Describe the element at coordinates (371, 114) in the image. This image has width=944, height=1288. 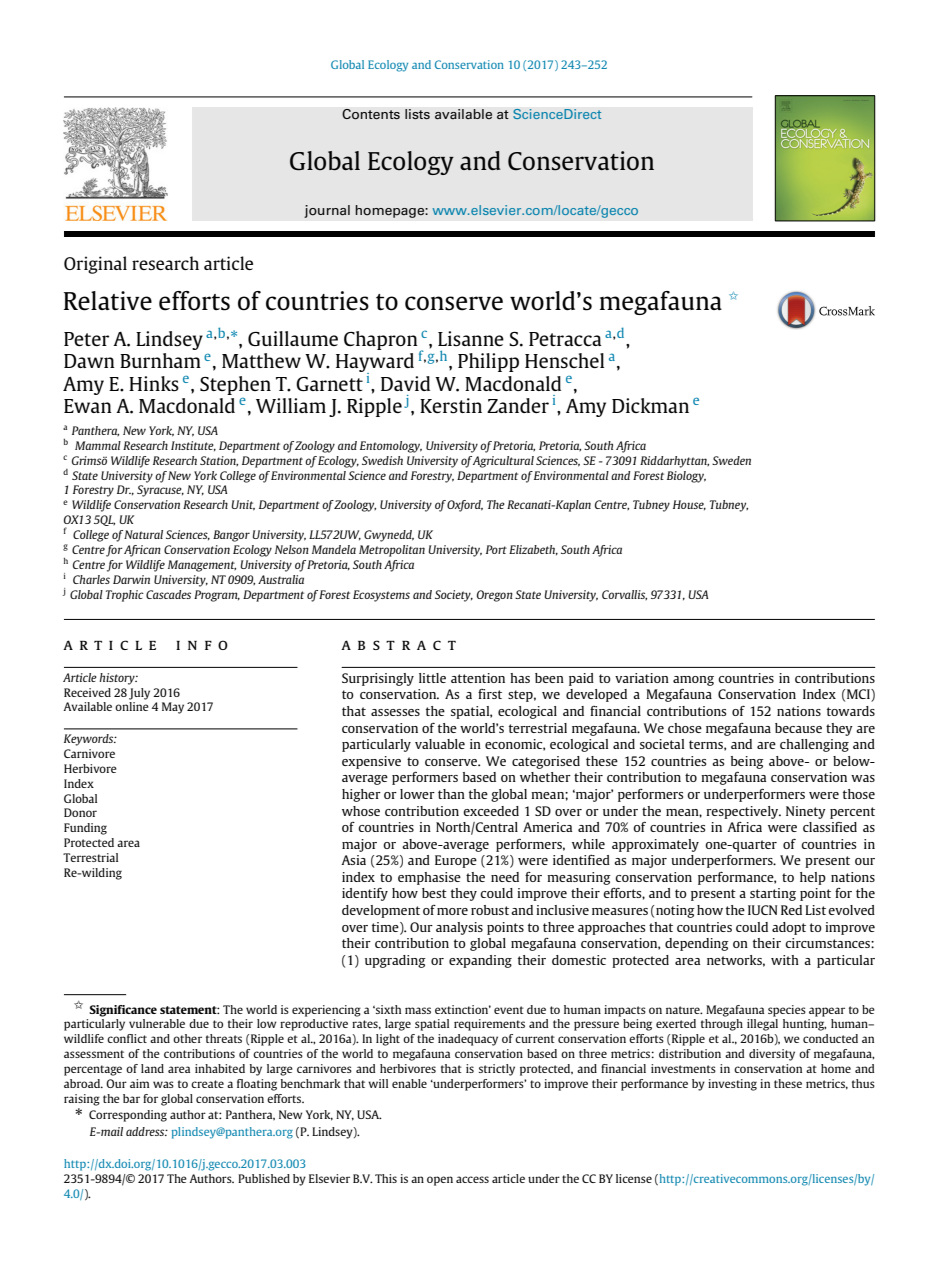
I see `Contents` at that location.
